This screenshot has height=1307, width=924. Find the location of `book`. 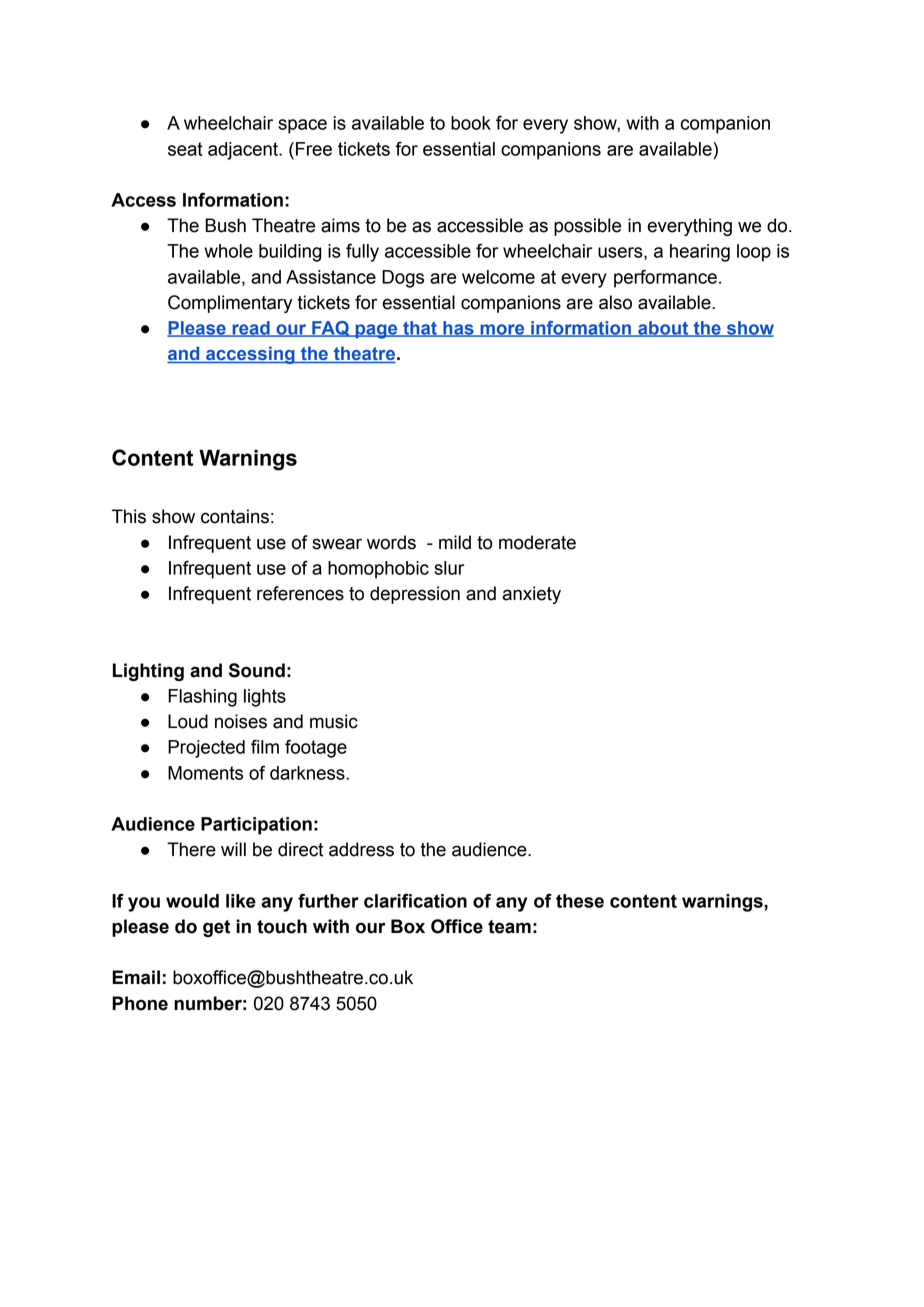

book is located at coordinates (471, 123).
